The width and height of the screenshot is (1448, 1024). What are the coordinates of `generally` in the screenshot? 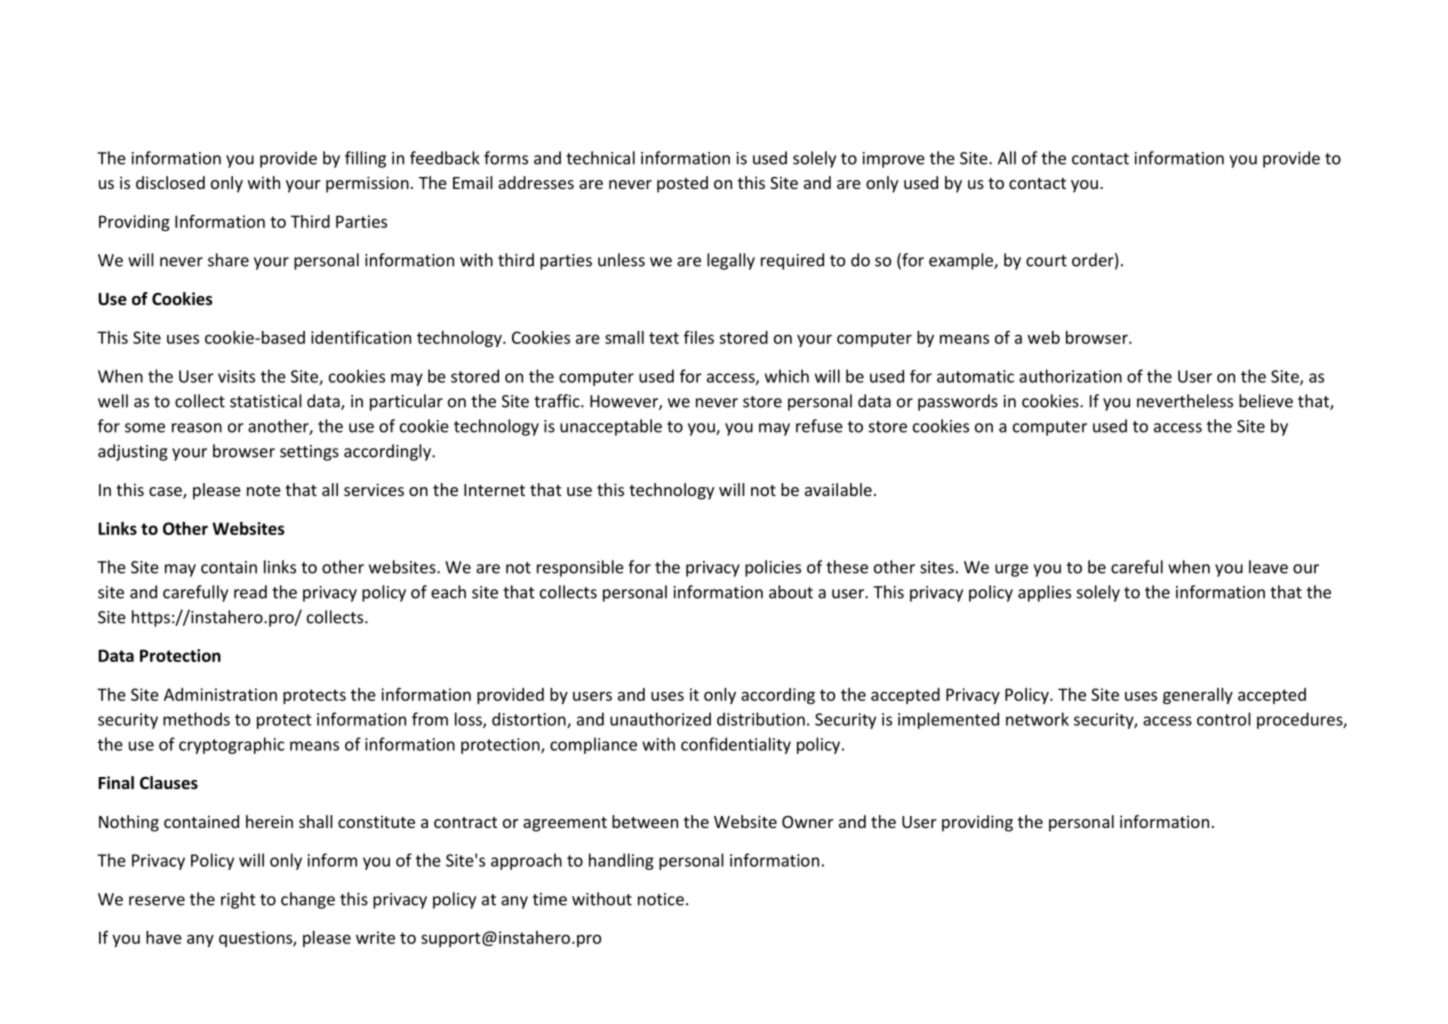 It's located at (1198, 696).
